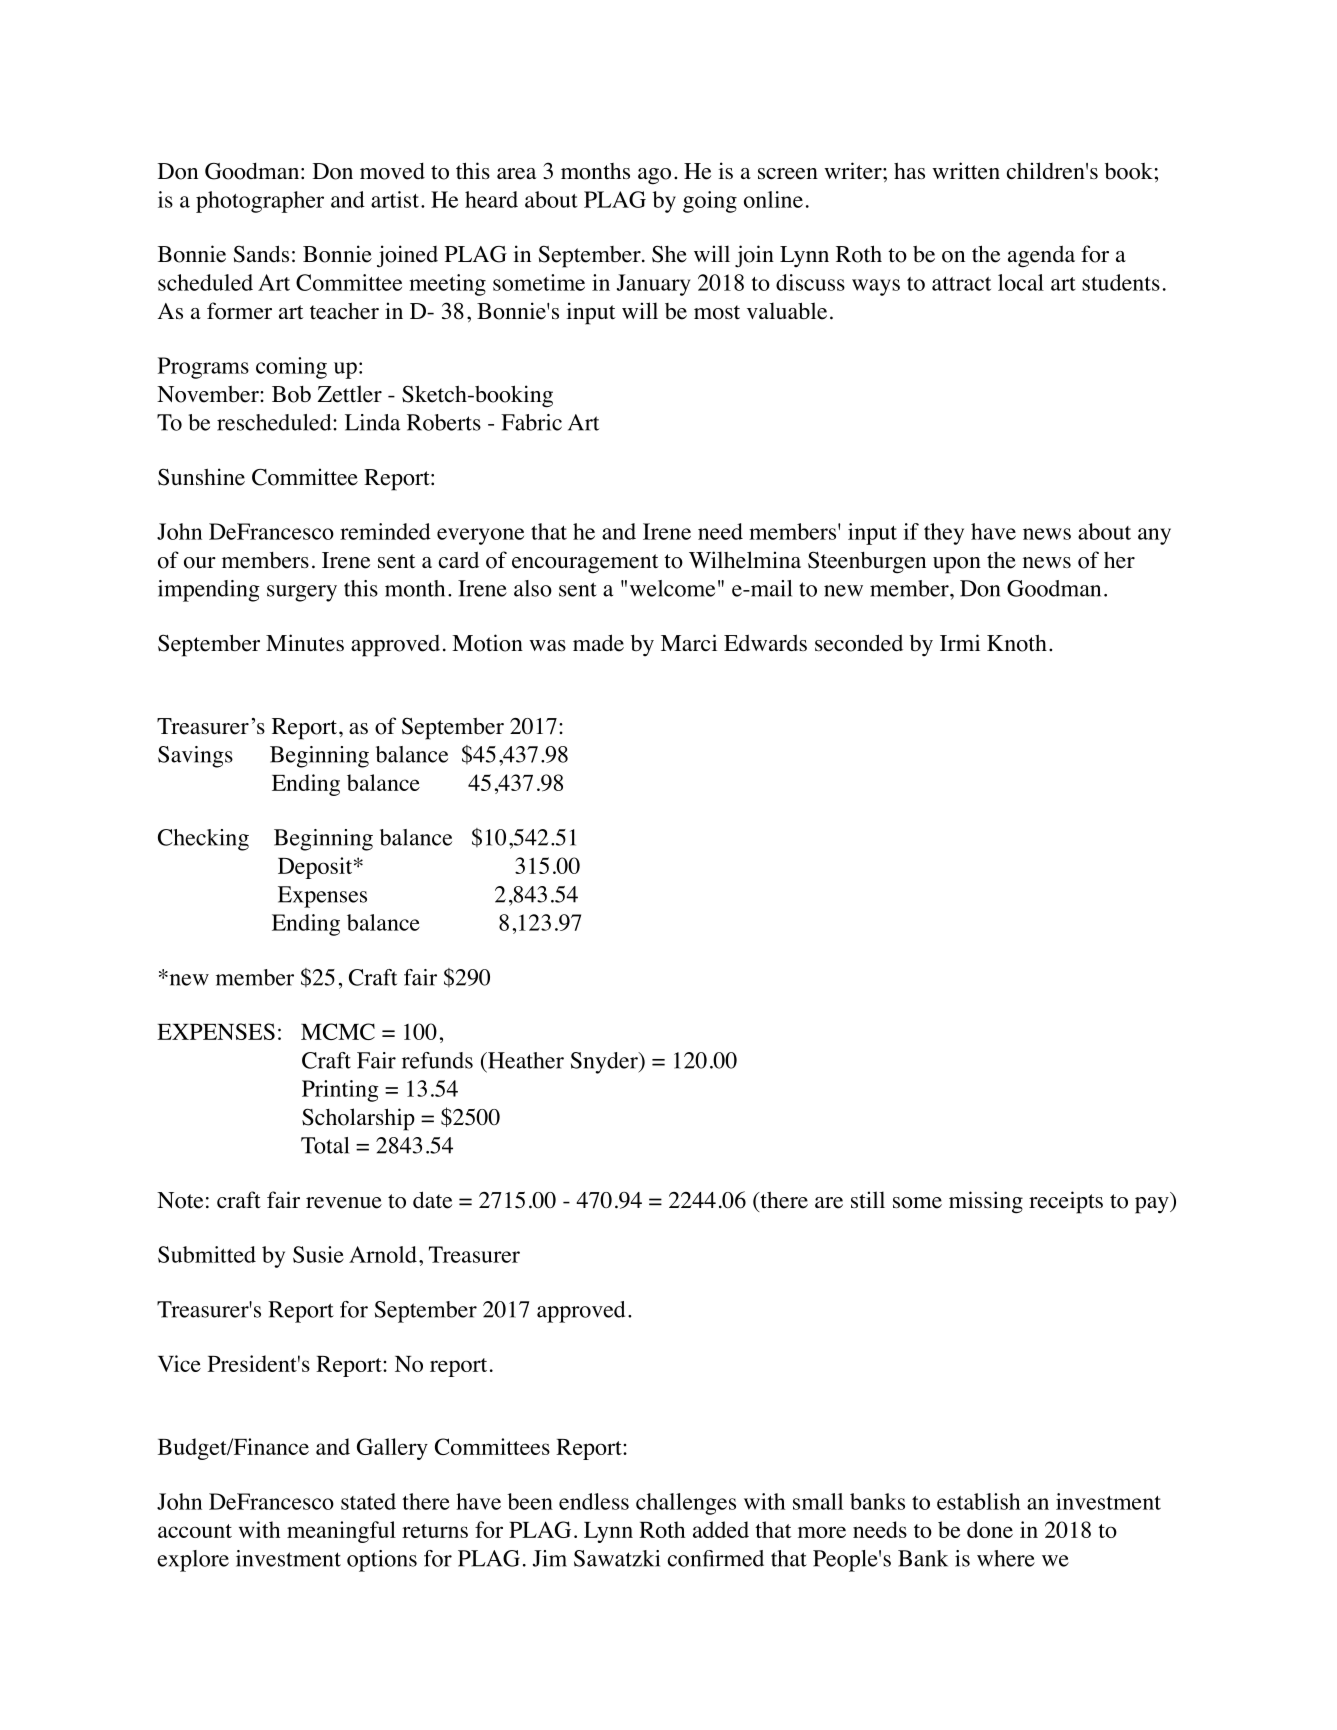  Describe the element at coordinates (710, 202) in the document. I see `going` at that location.
